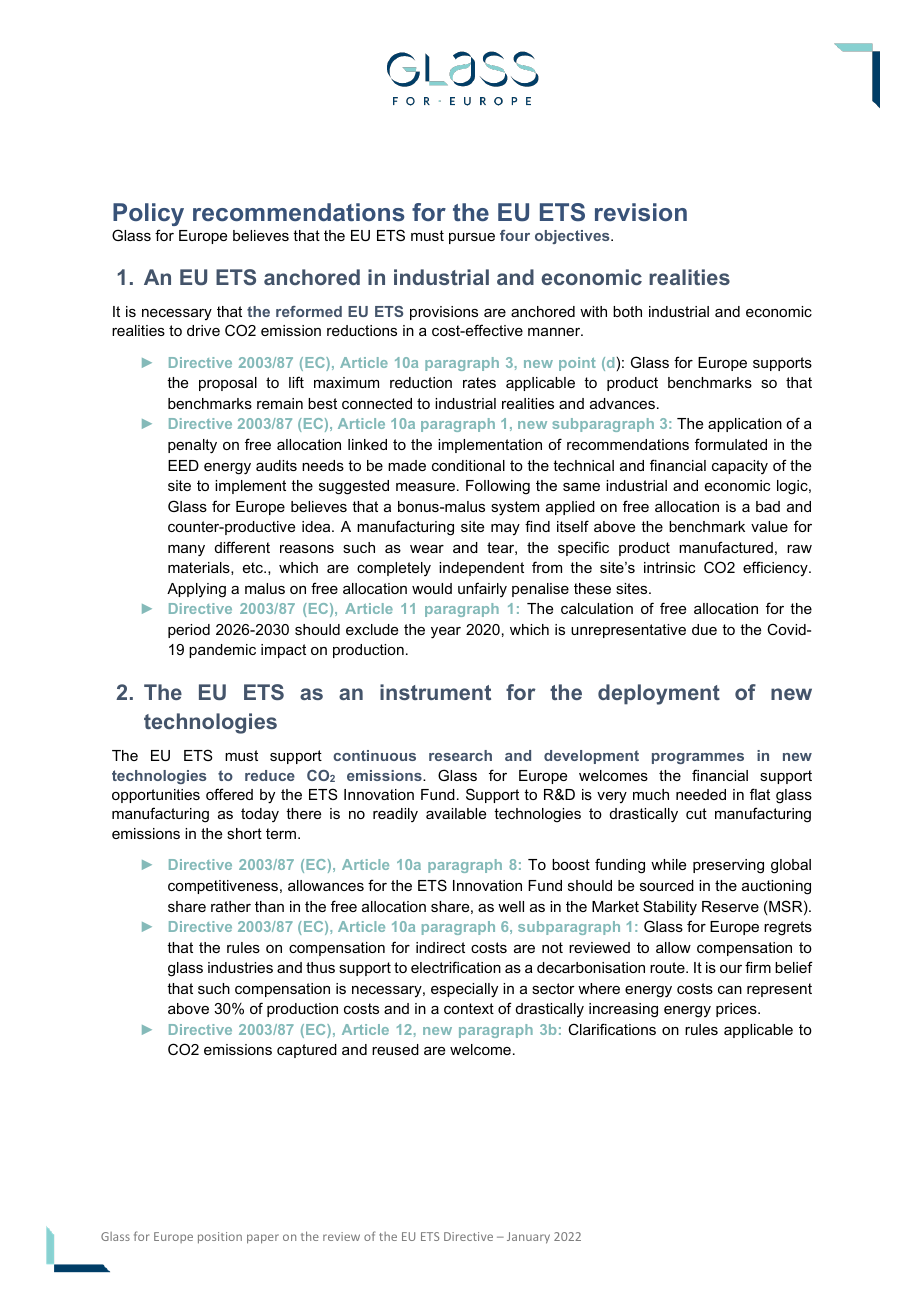  What do you see at coordinates (242, 547) in the screenshot?
I see `different` at bounding box center [242, 547].
